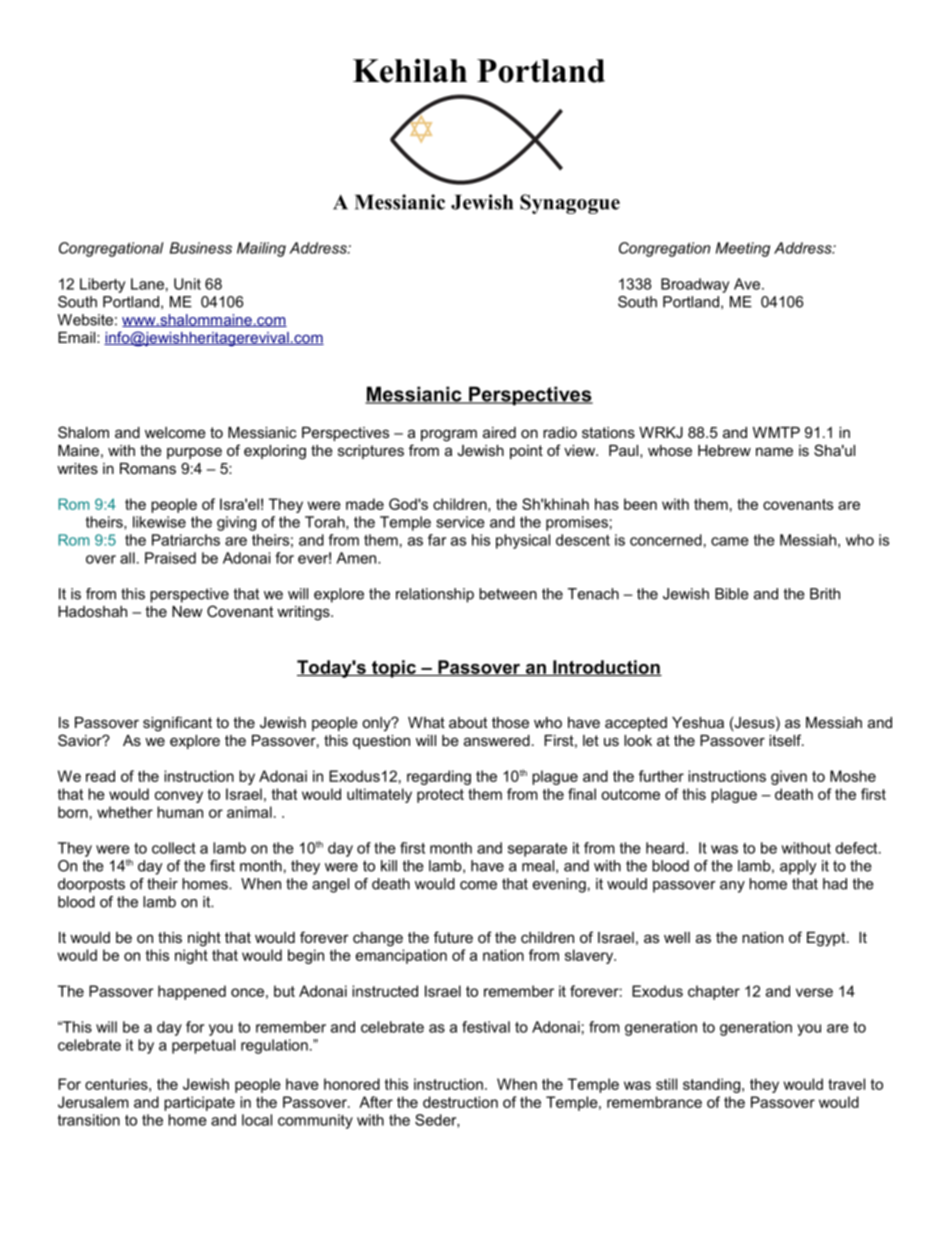 This document has height=1233, width=952. I want to click on human, so click(180, 812).
